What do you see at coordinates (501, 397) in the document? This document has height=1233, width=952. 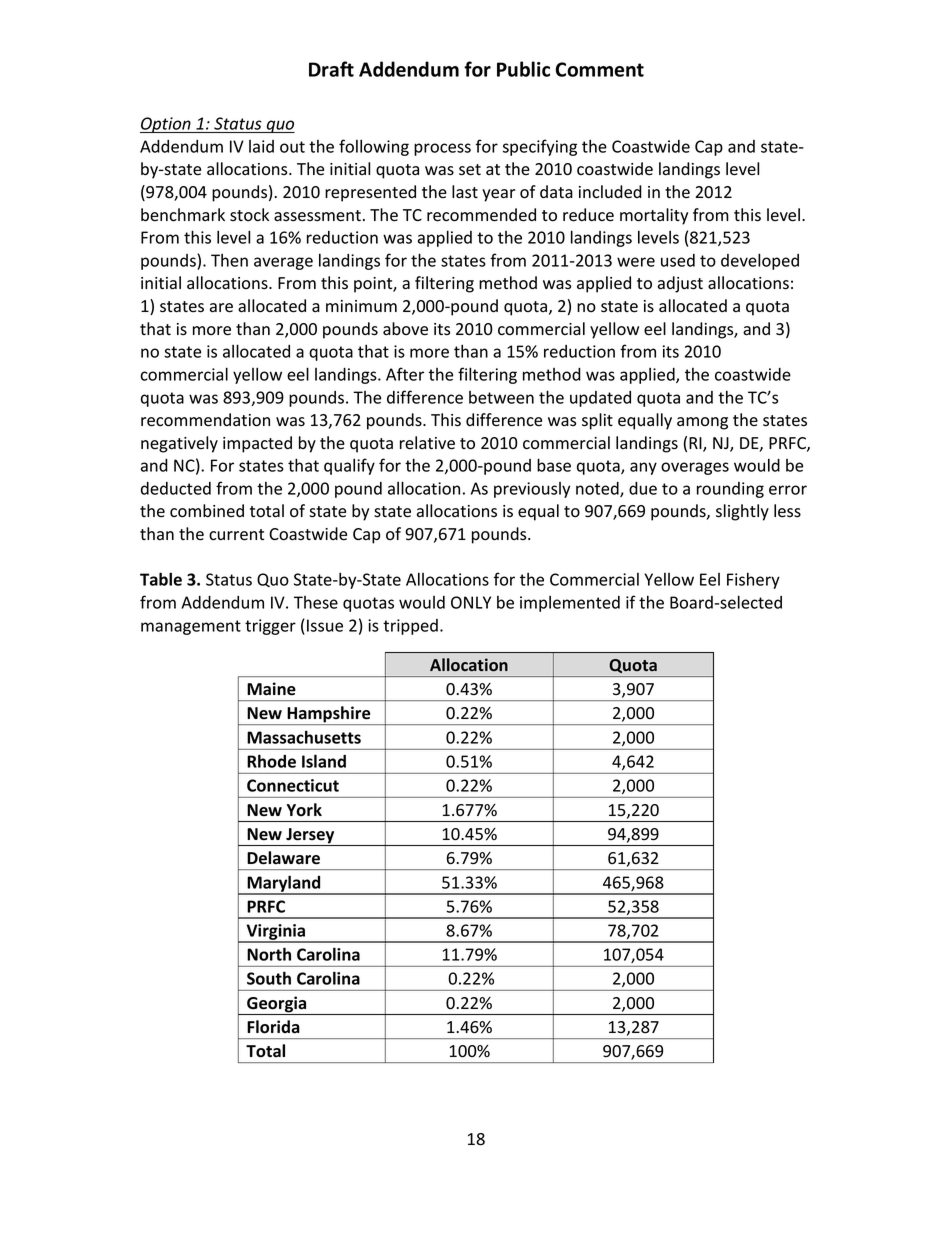 I see `between` at bounding box center [501, 397].
